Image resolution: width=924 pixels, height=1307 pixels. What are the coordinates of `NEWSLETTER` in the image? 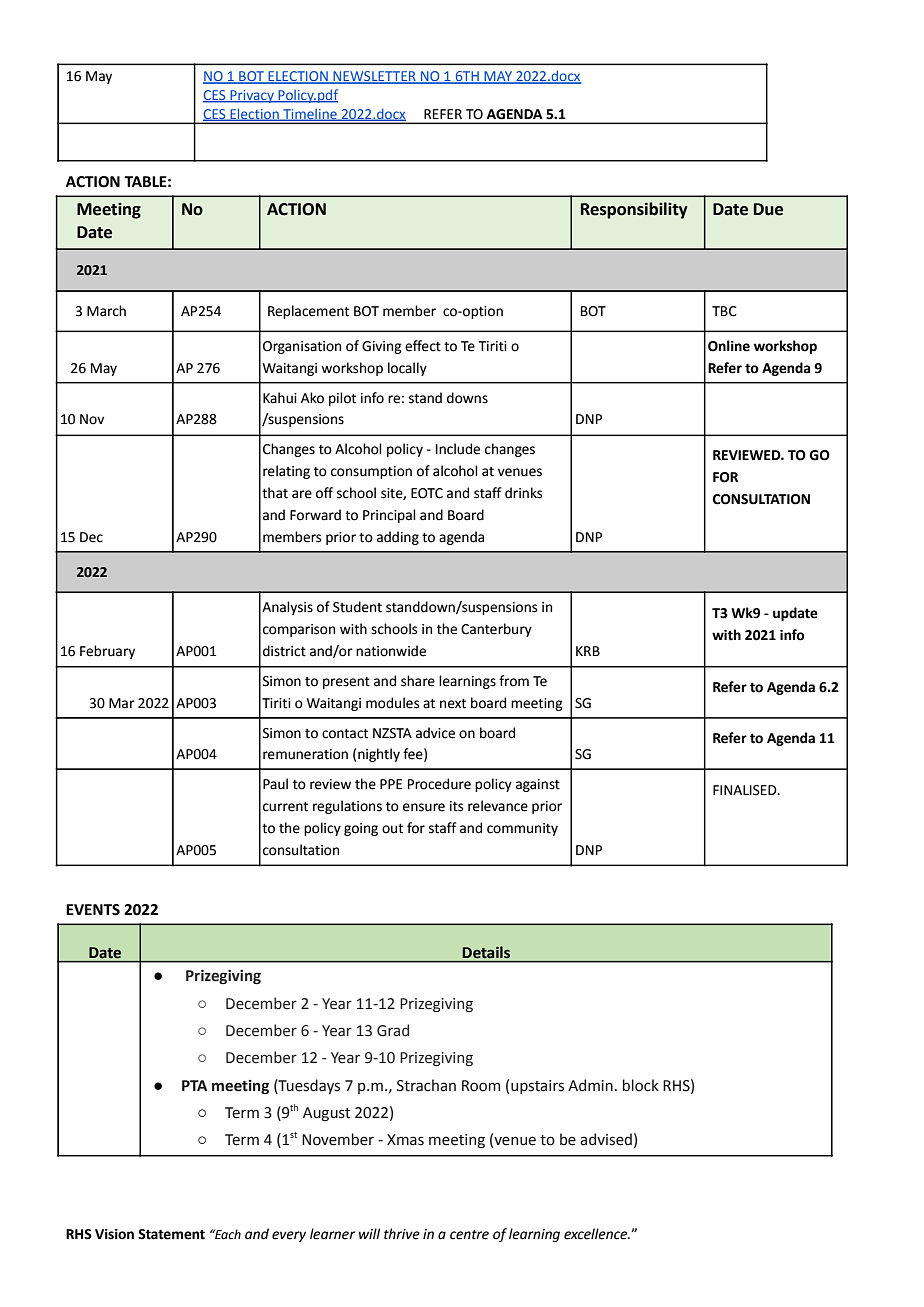 It's located at (374, 77).
